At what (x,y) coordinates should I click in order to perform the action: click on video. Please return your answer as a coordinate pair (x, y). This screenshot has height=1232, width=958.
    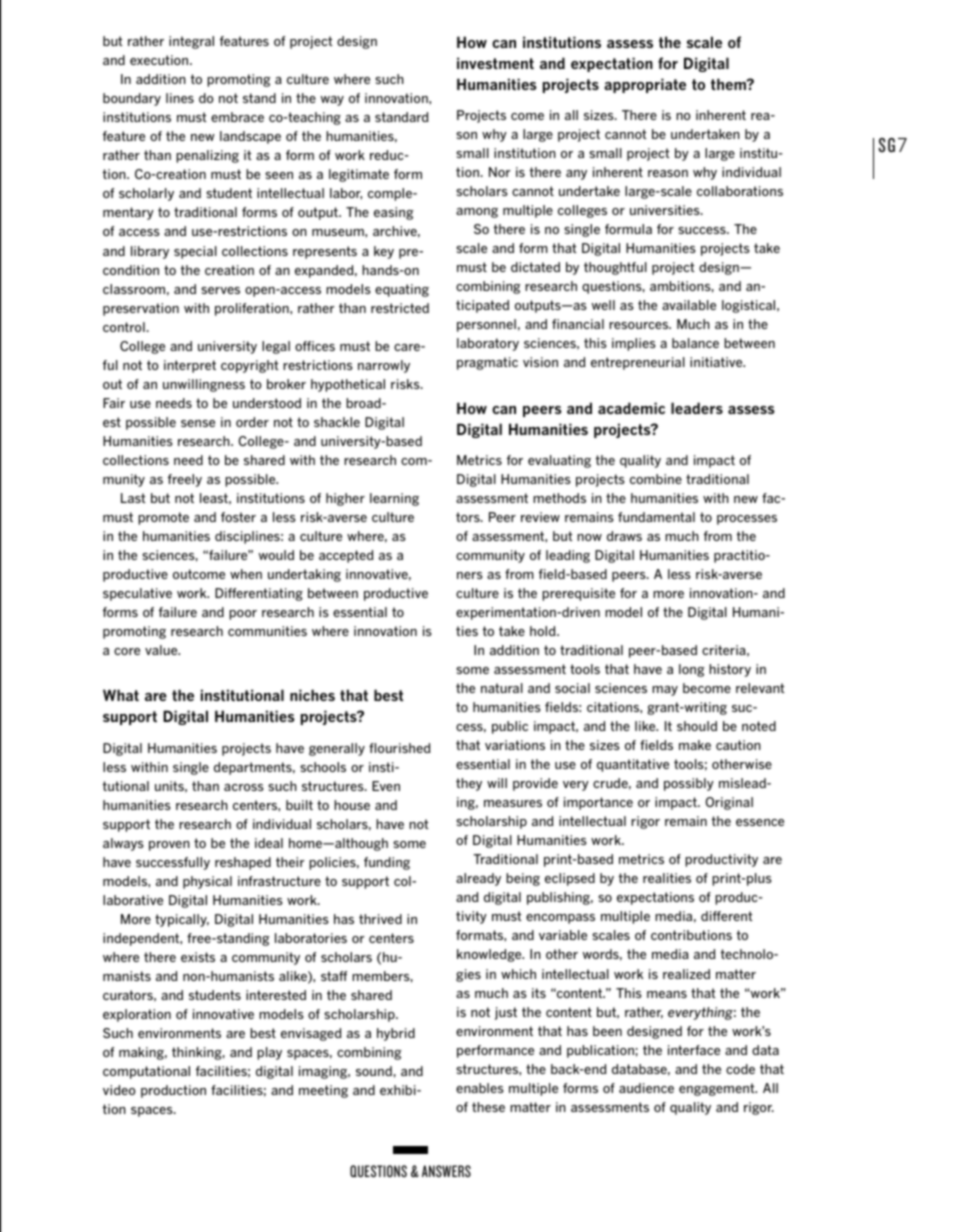
    Looking at the image, I should click on (119, 1090).
